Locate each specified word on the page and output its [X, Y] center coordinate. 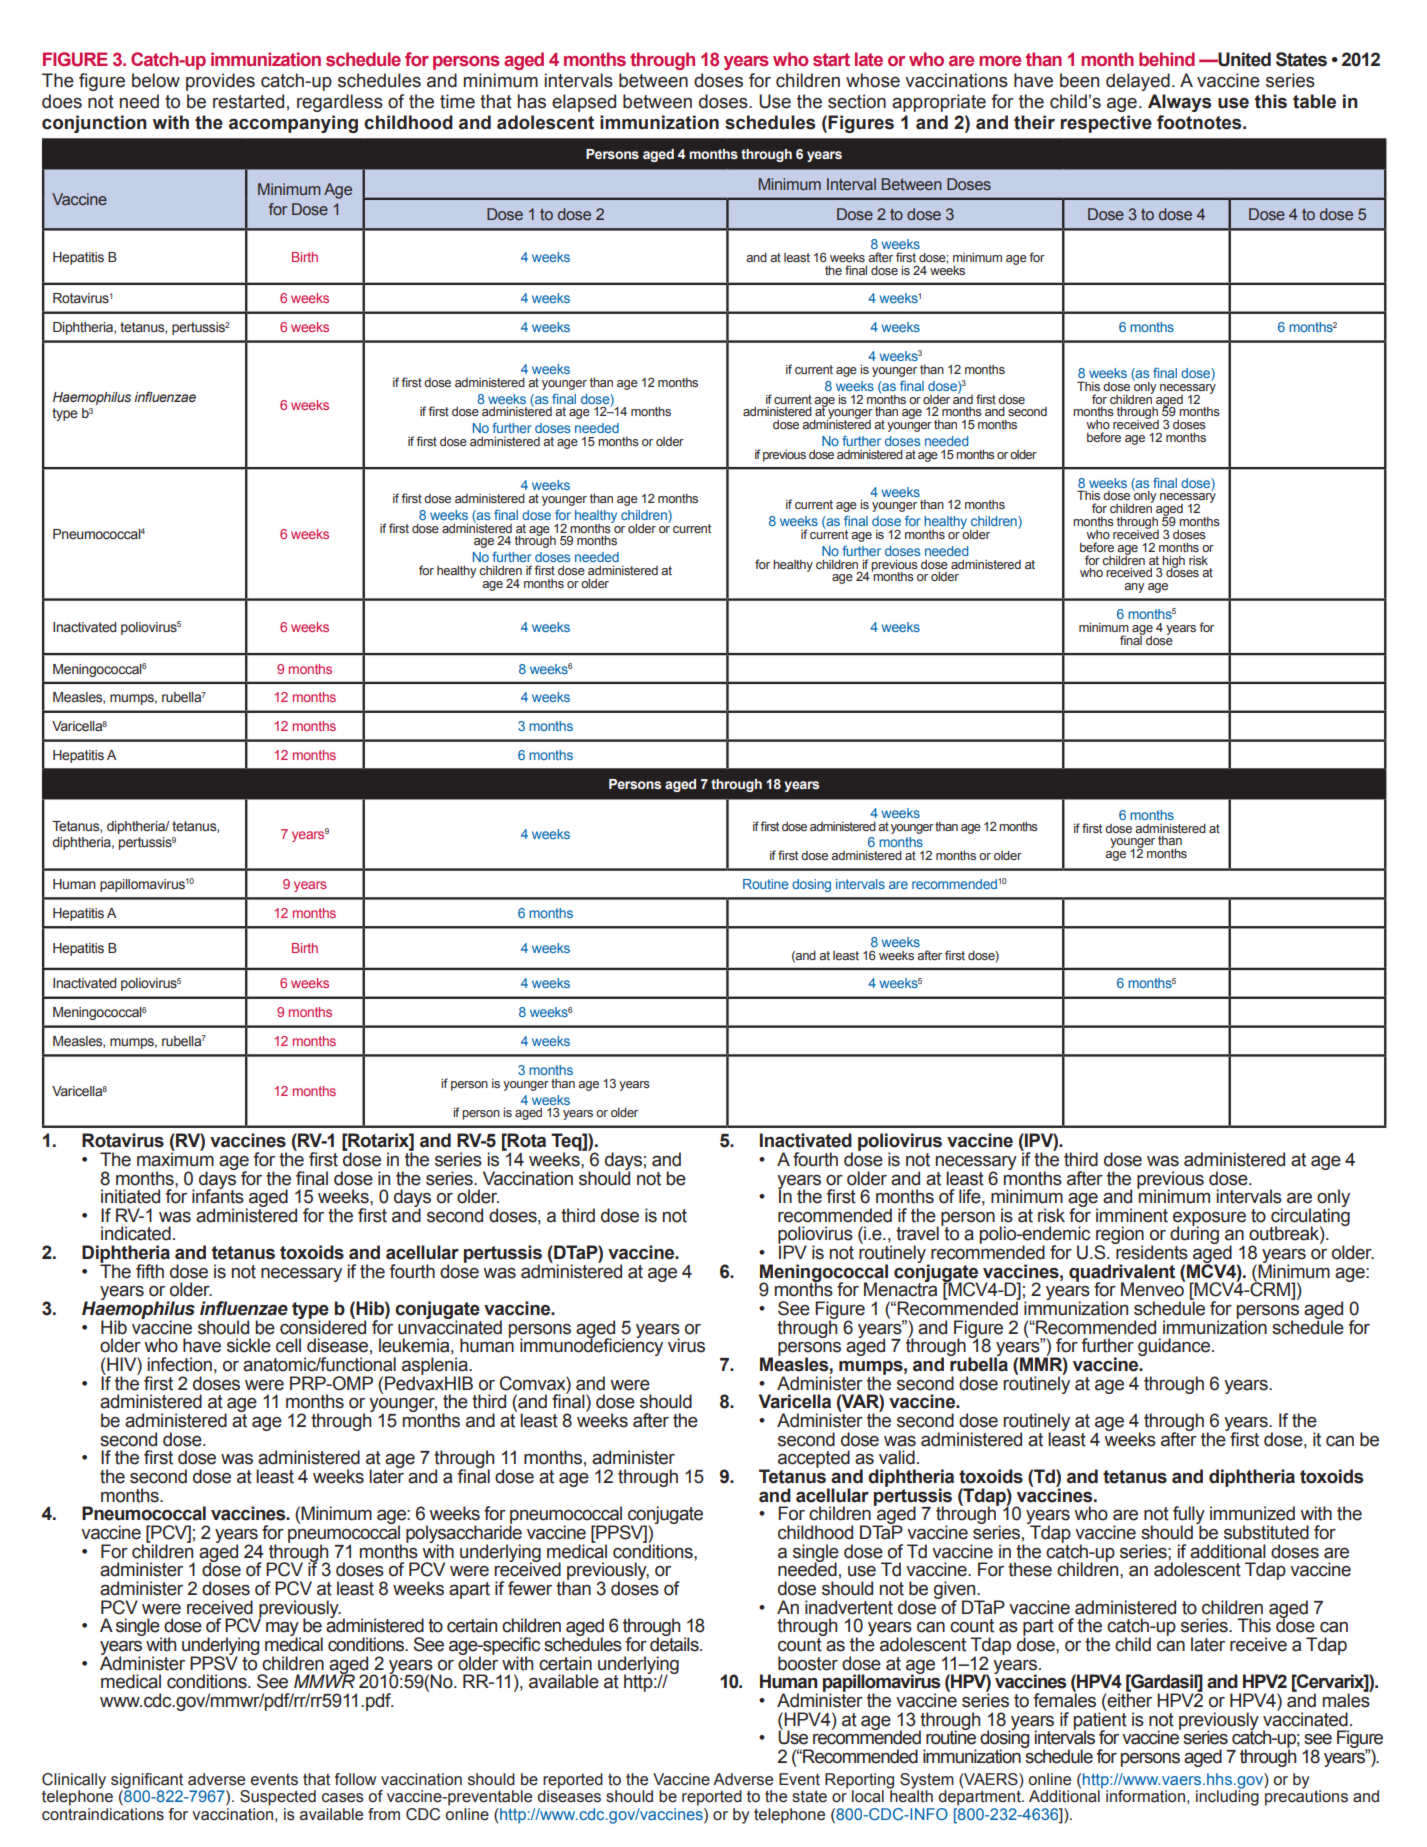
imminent [1132, 1215]
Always [1179, 103]
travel [917, 1233]
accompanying [293, 124]
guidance [1175, 1347]
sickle [249, 1345]
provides [220, 82]
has [532, 101]
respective [1106, 124]
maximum [175, 1158]
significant [147, 1782]
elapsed [584, 103]
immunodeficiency [591, 1346]
